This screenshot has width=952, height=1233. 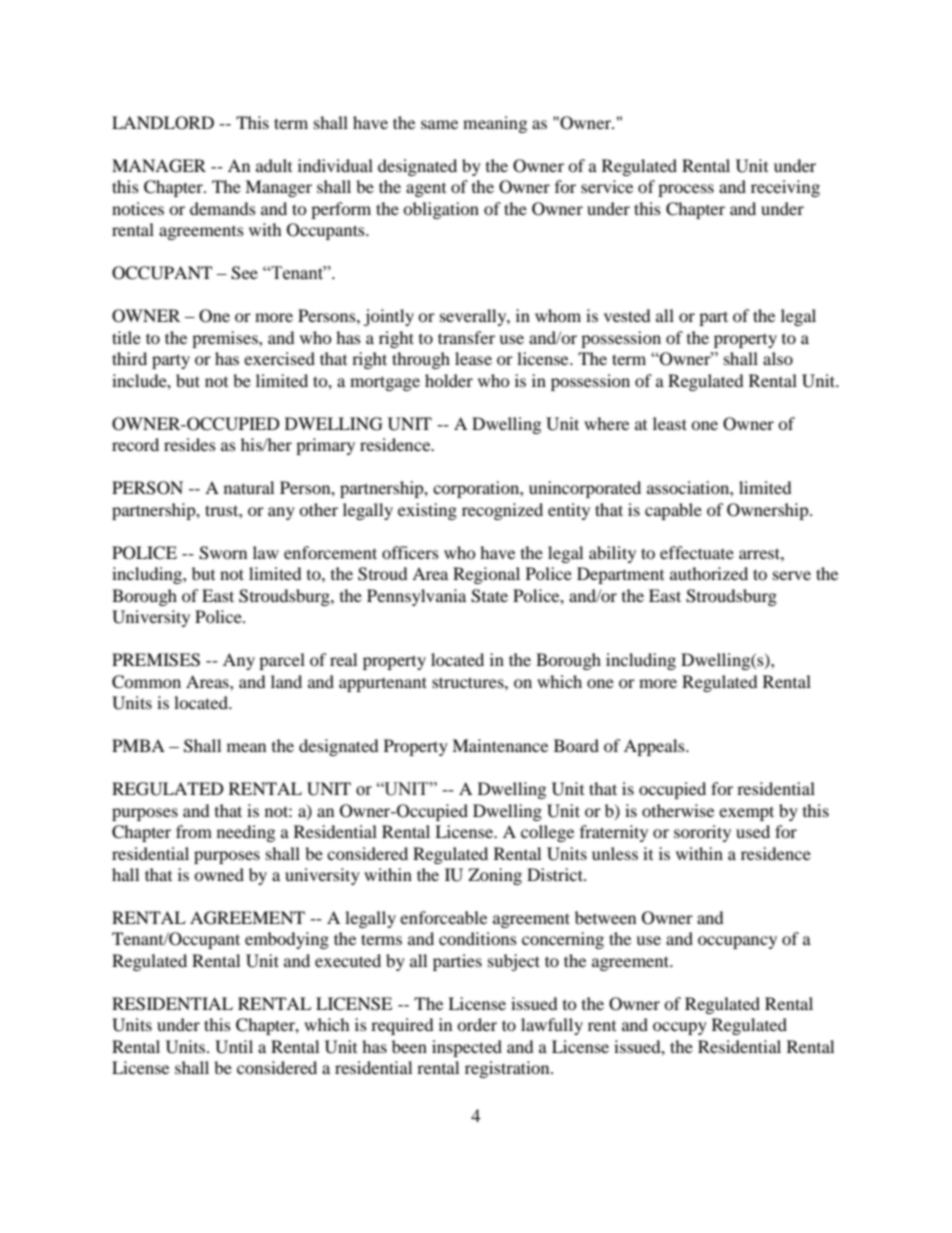 I want to click on Until, so click(x=234, y=1047).
